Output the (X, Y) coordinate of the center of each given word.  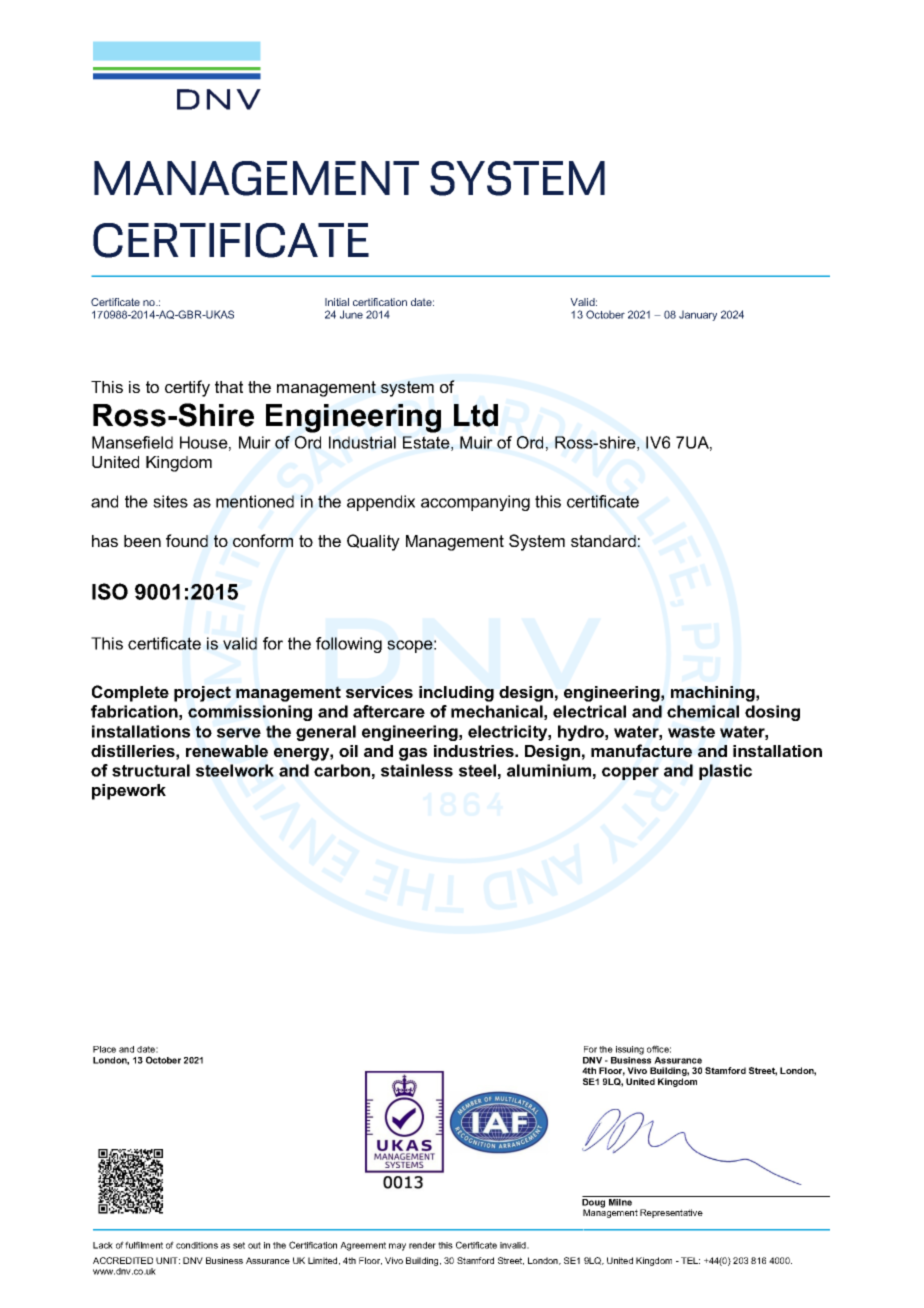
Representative (671, 1213)
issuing (630, 1050)
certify (187, 388)
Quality (373, 542)
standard (603, 541)
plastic (725, 772)
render (422, 1245)
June (351, 314)
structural (151, 770)
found (187, 540)
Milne (621, 1201)
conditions (197, 1245)
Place (104, 1049)
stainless (417, 770)
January (698, 315)
